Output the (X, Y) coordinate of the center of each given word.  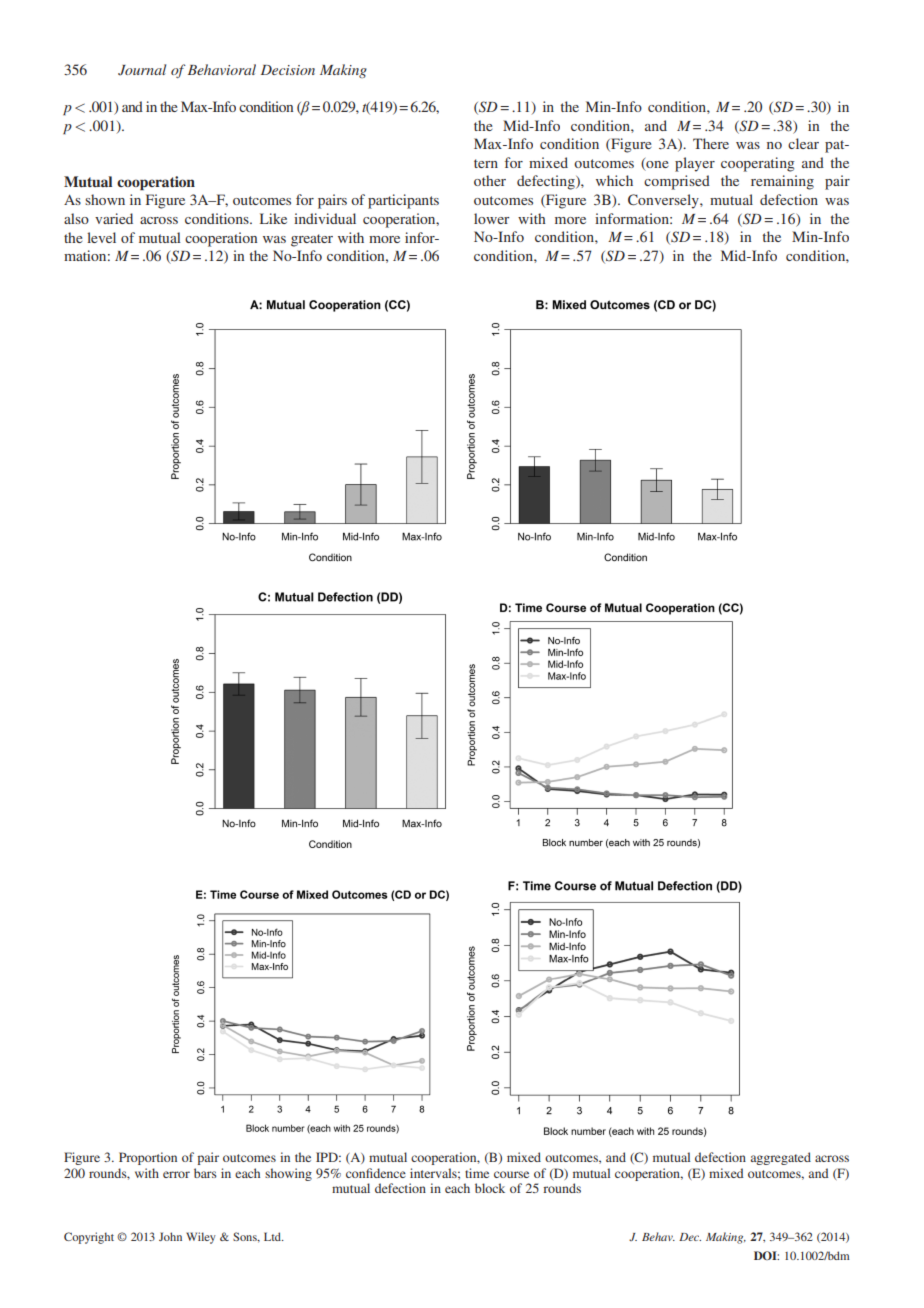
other (490, 180)
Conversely (664, 201)
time (477, 1173)
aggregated (781, 1158)
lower (492, 218)
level (101, 237)
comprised (677, 182)
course (511, 1174)
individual (325, 218)
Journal (142, 70)
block (490, 1188)
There (711, 143)
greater (312, 240)
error (176, 1174)
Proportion (148, 1158)
